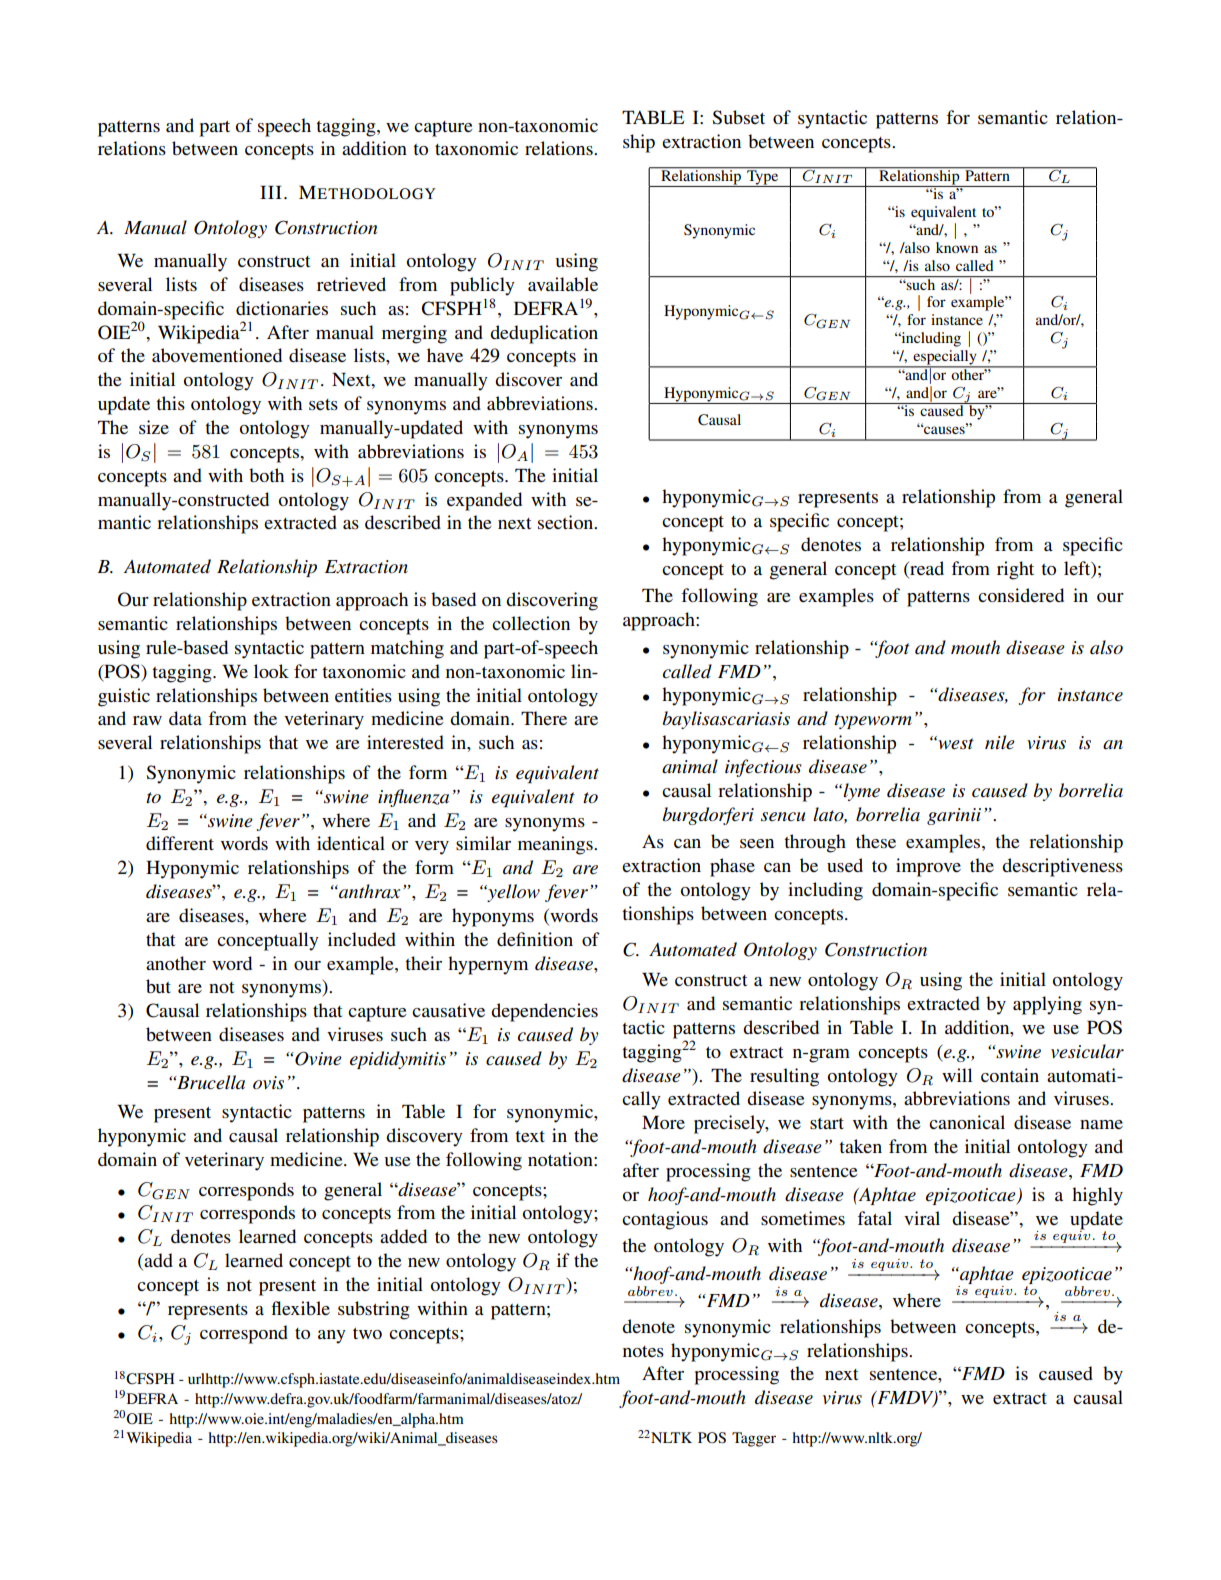 The width and height of the screenshot is (1221, 1580). What do you see at coordinates (1010, 1075) in the screenshot?
I see `contain` at bounding box center [1010, 1075].
